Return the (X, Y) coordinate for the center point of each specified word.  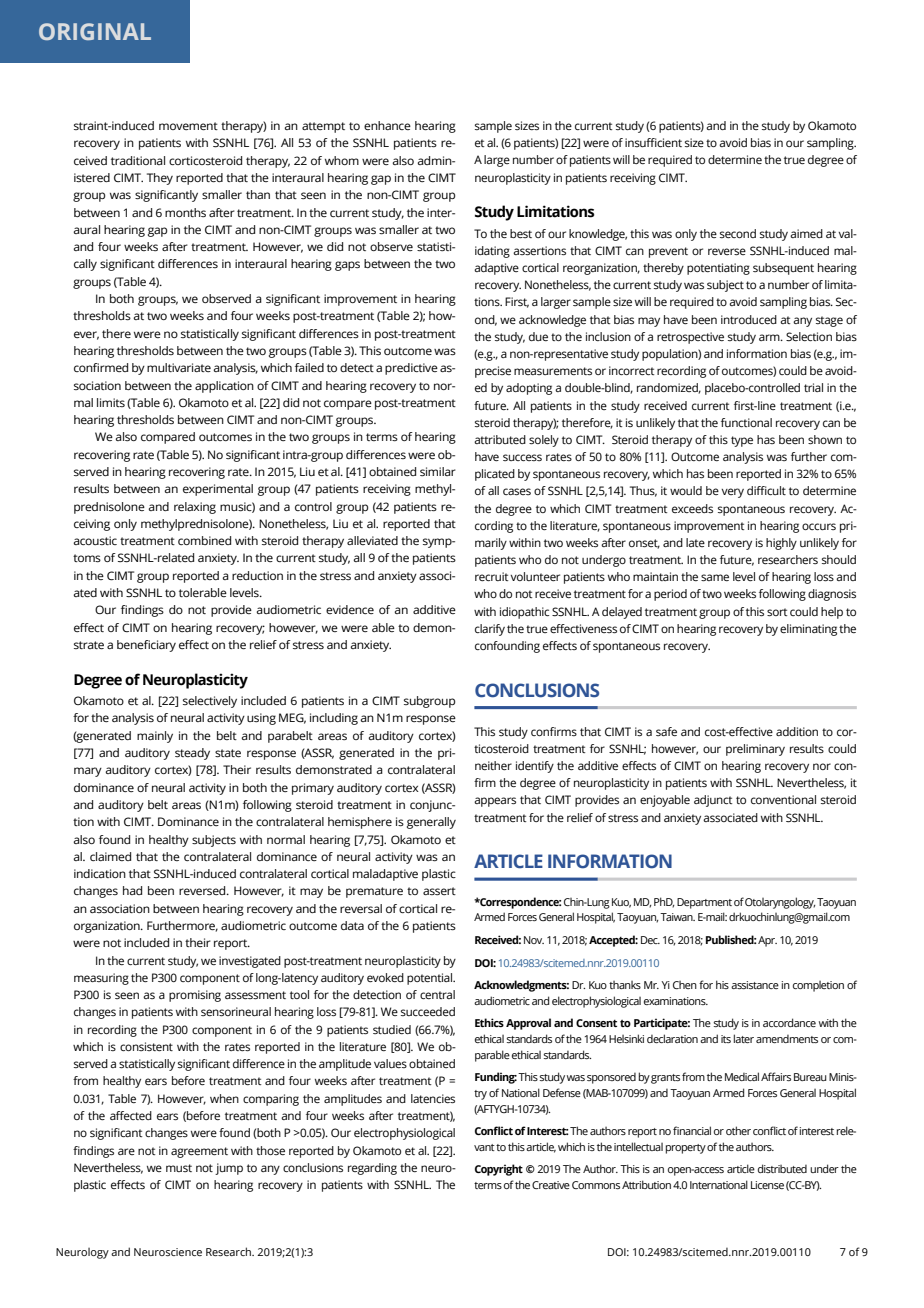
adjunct (713, 801)
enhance (387, 125)
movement (188, 126)
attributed (500, 439)
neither (493, 765)
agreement (199, 1152)
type (742, 441)
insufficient (653, 142)
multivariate (179, 367)
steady (192, 754)
